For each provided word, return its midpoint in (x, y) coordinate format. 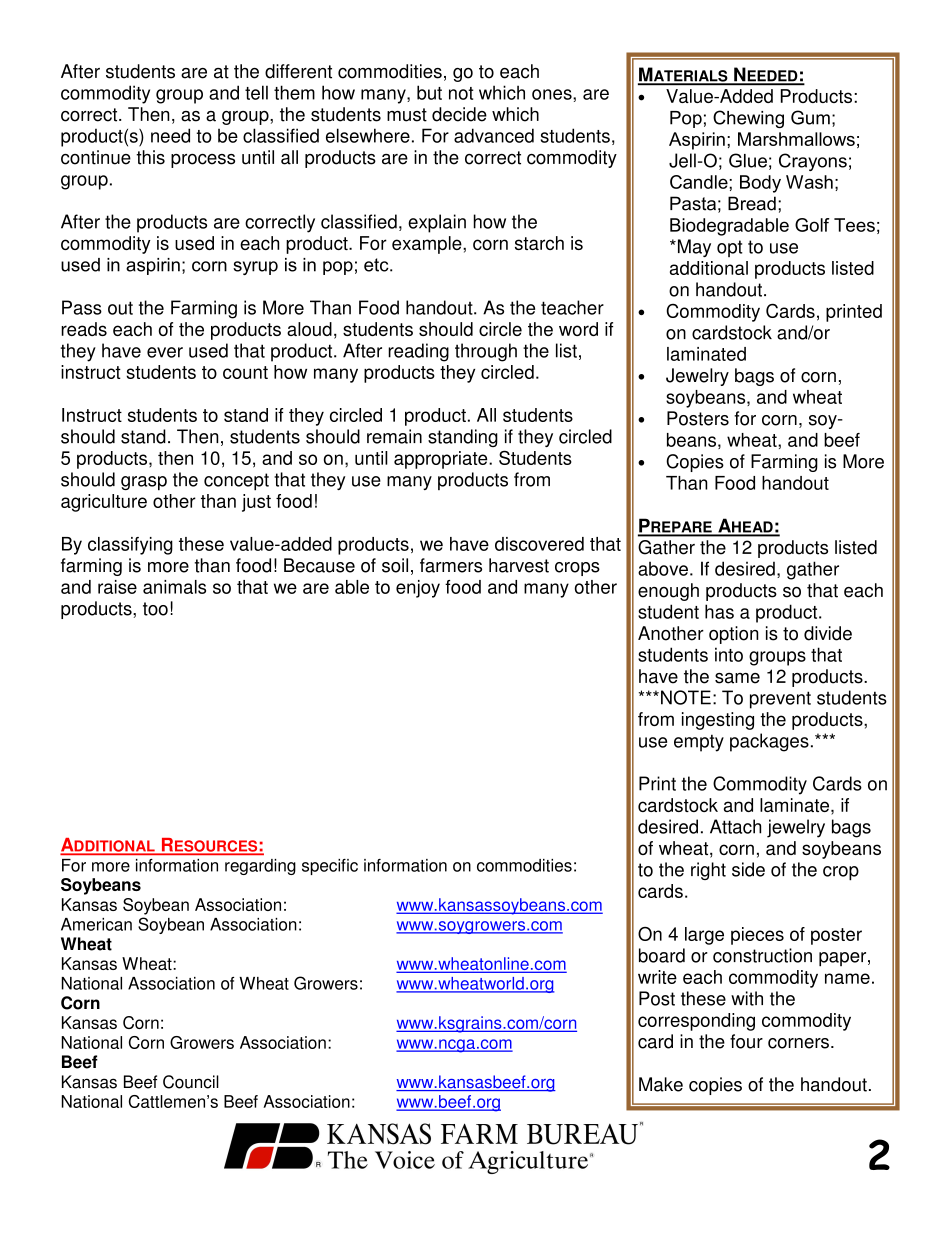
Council (191, 1082)
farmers (451, 565)
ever (165, 352)
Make (661, 1084)
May (693, 248)
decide (459, 114)
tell (256, 92)
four (746, 1041)
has (719, 611)
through (486, 352)
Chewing (748, 119)
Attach (735, 826)
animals (174, 587)
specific (330, 867)
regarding (260, 867)
